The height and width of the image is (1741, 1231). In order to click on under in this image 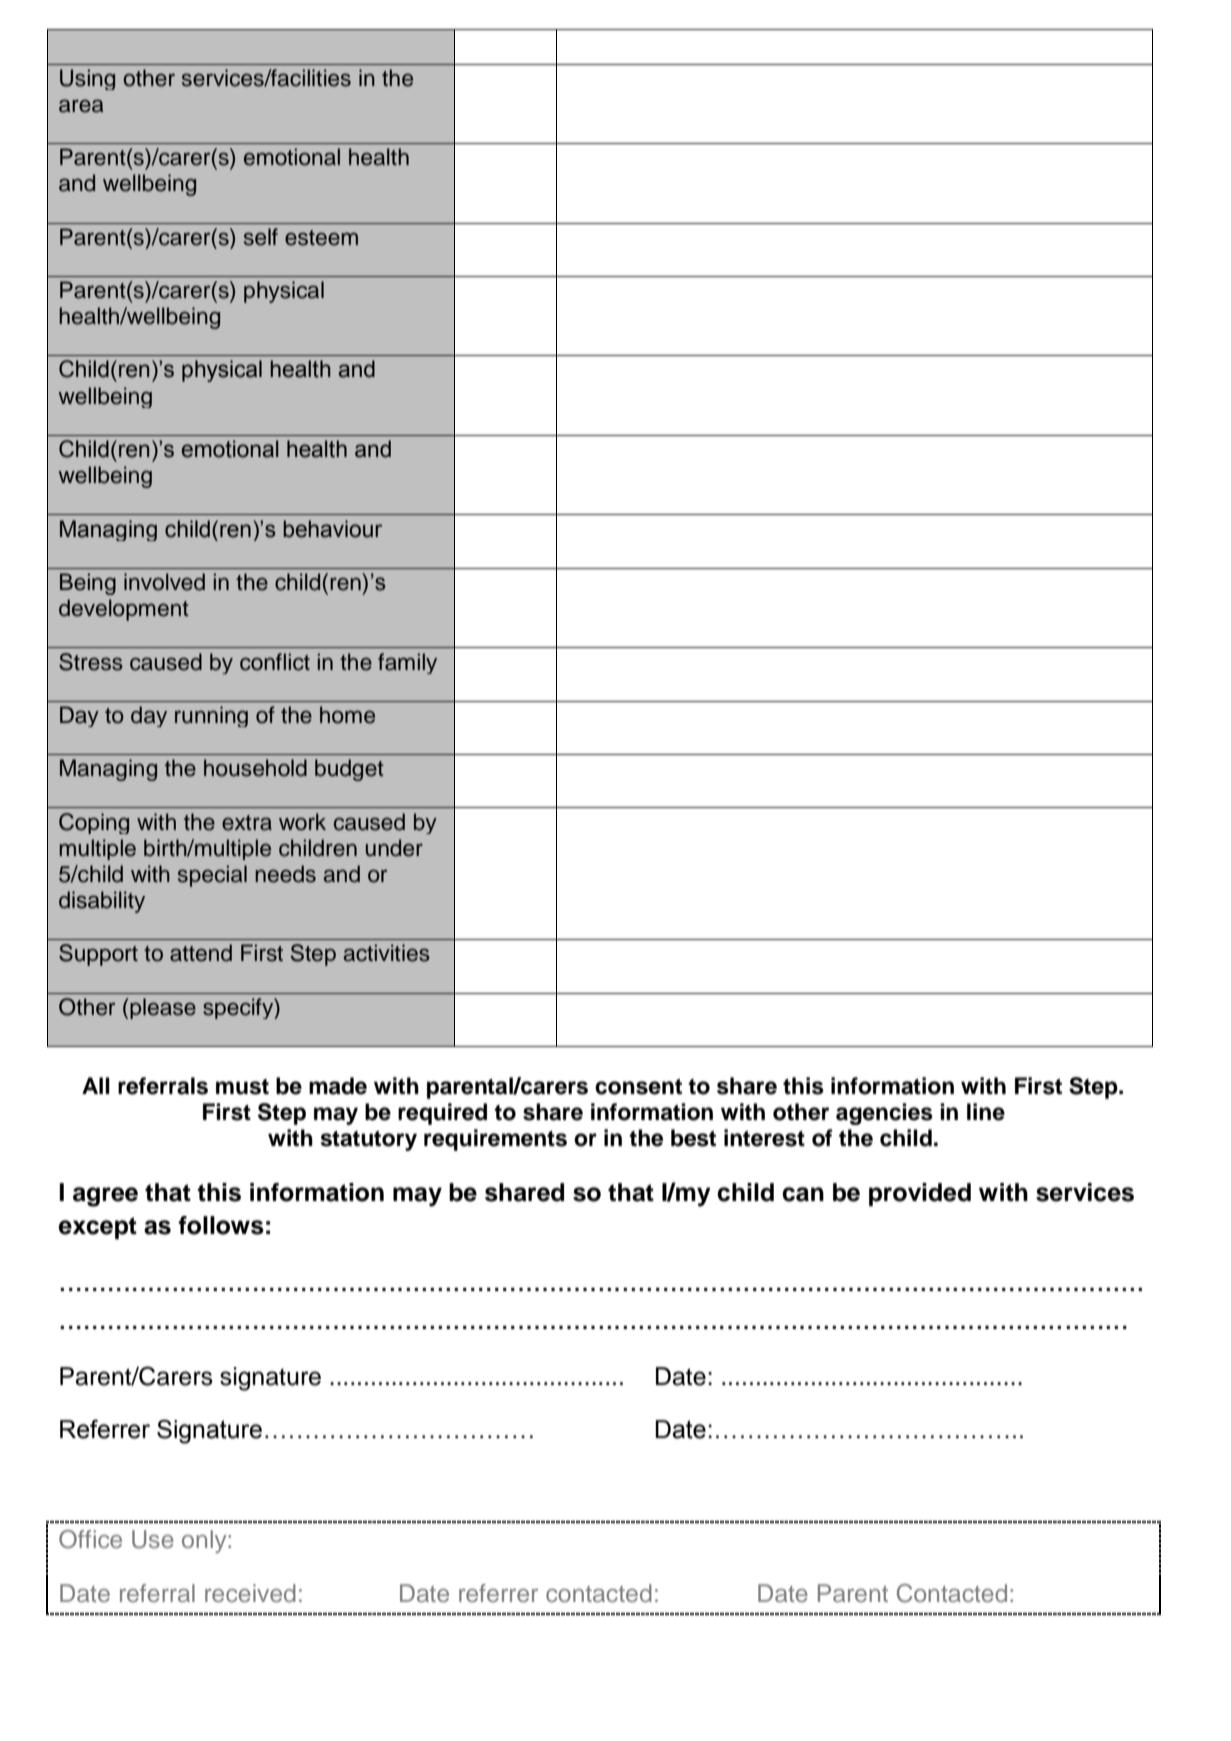, I will do `click(394, 848)`.
